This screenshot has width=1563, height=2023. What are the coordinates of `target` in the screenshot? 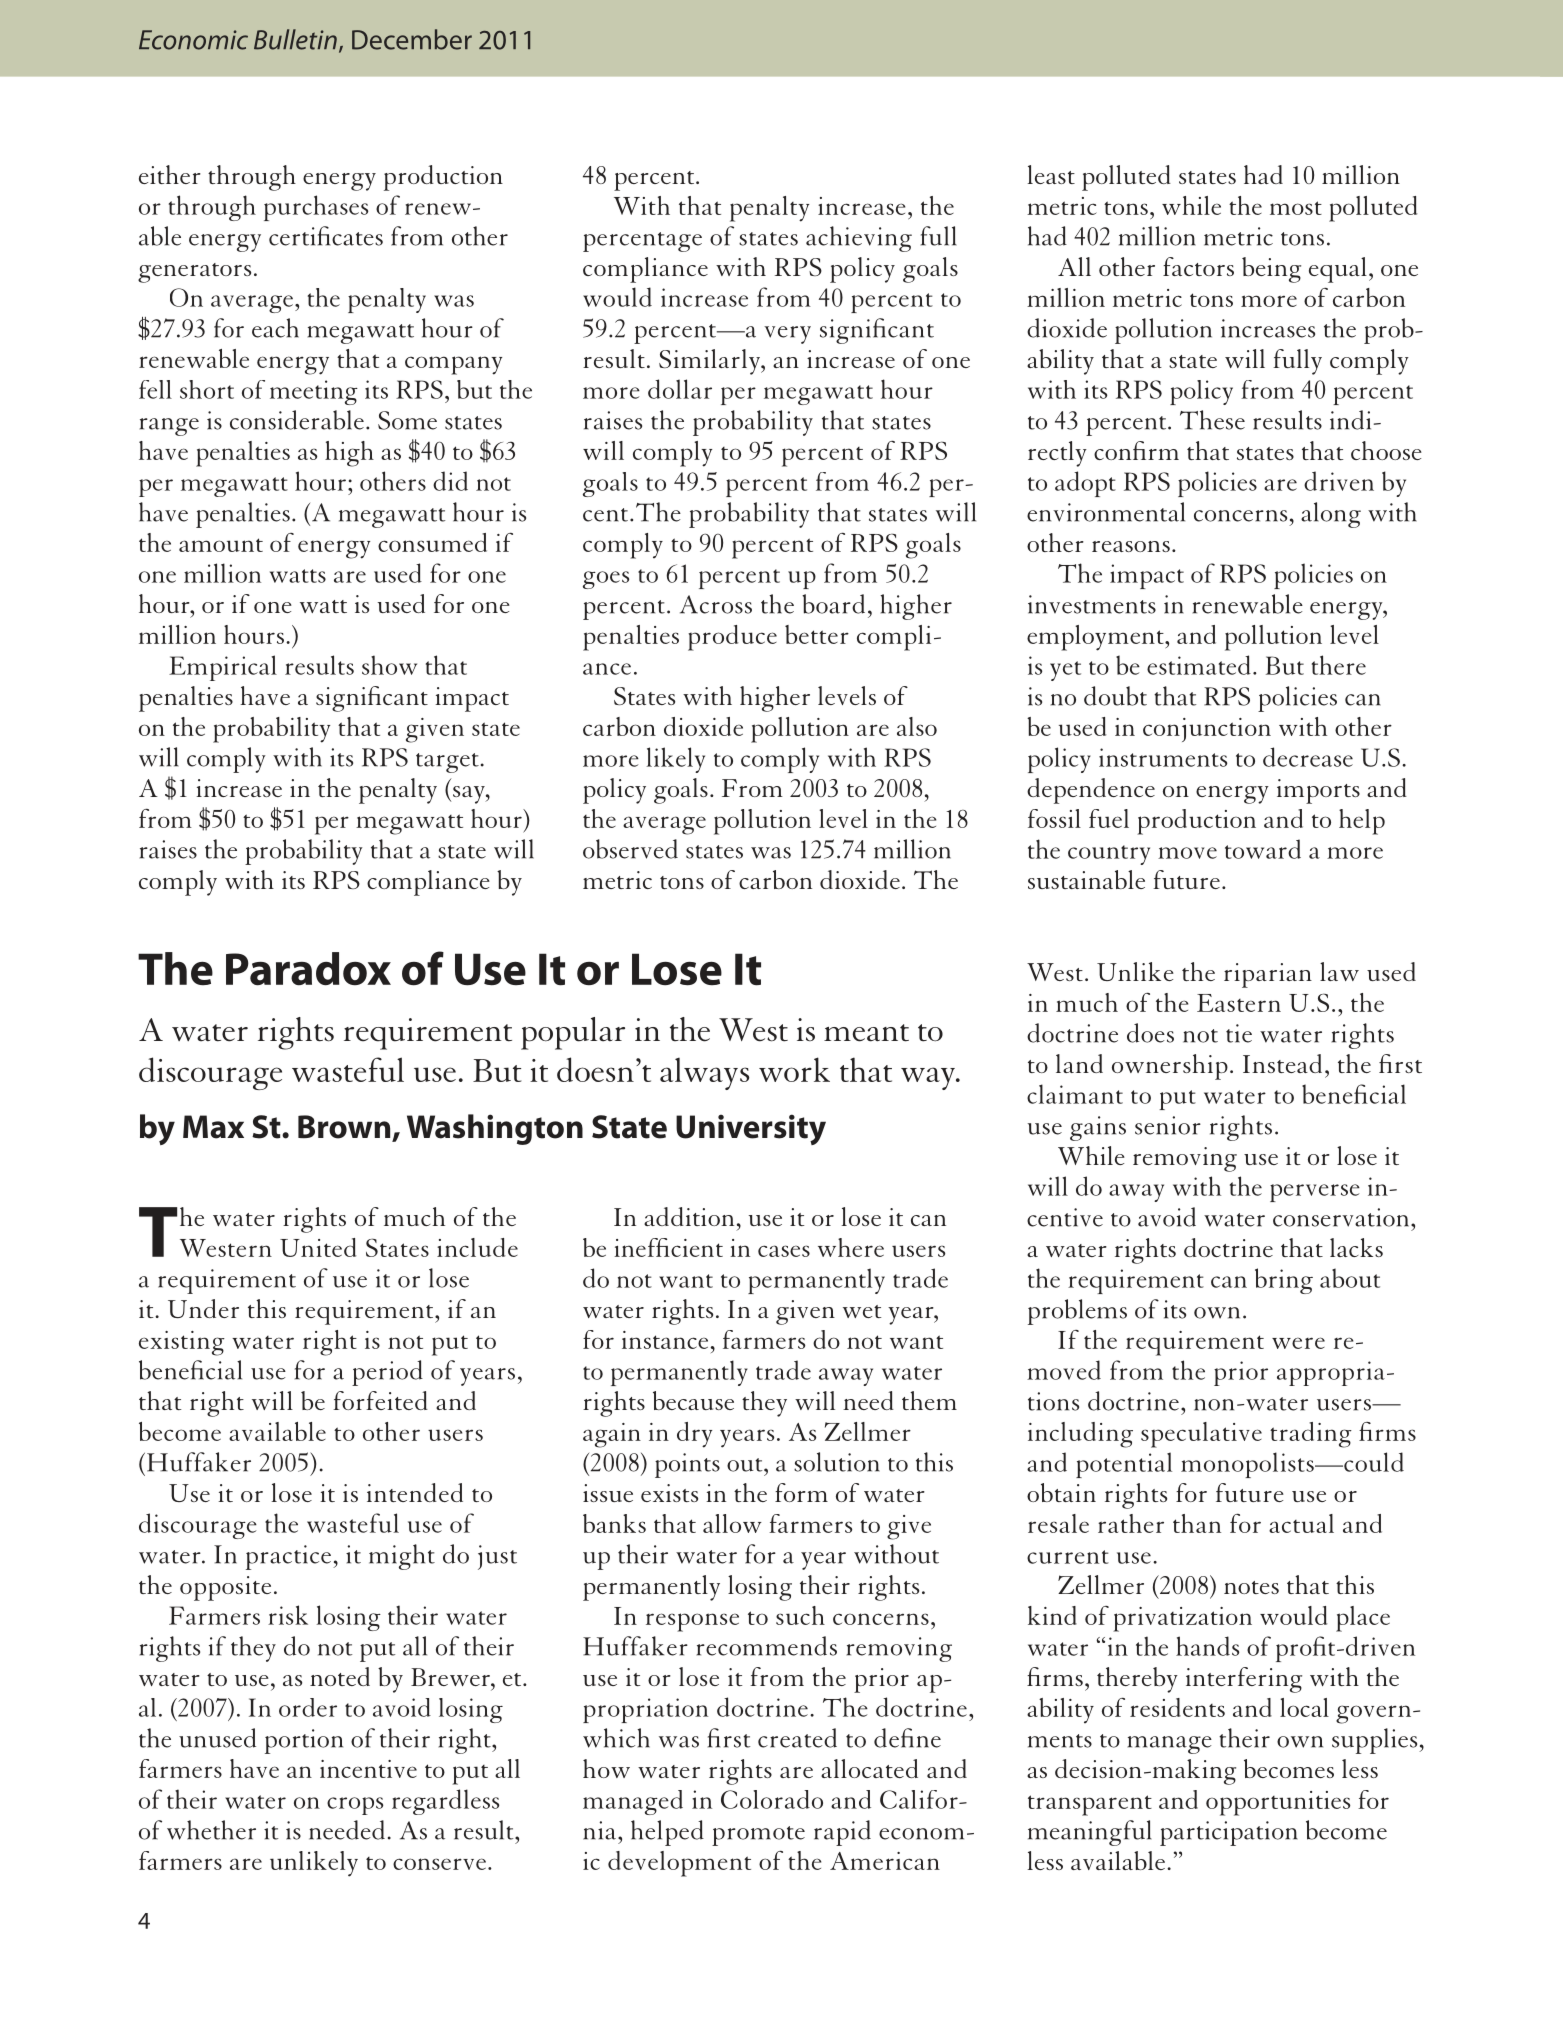 It's located at (447, 763).
